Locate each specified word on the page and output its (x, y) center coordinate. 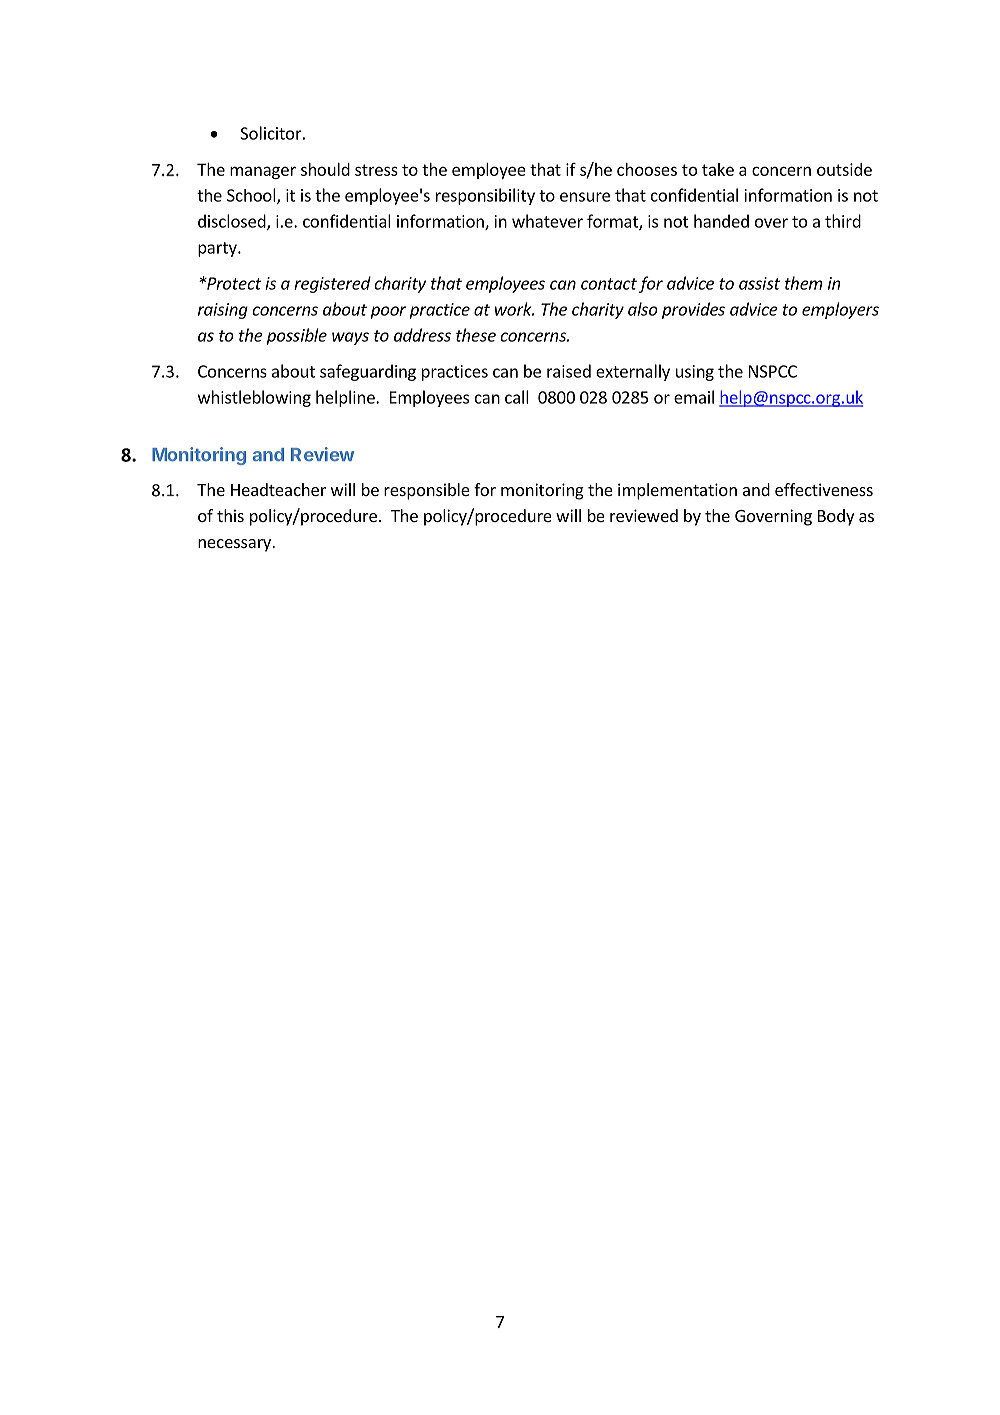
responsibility (485, 196)
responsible (427, 491)
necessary (235, 545)
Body (836, 517)
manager (263, 172)
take (718, 169)
